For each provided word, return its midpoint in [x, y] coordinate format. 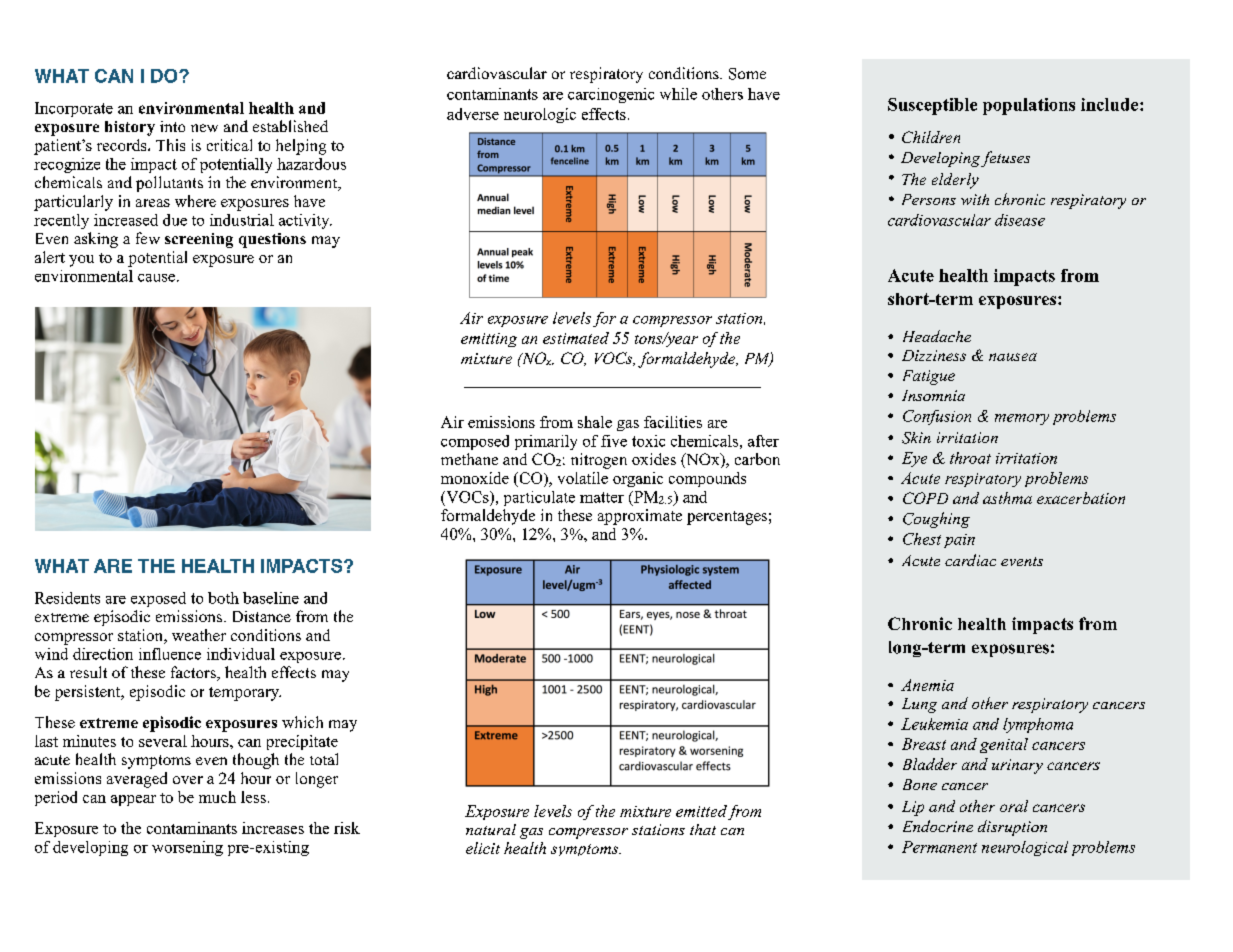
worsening [187, 848]
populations [1029, 106]
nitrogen [599, 461]
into [172, 126]
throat [970, 458]
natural [491, 829]
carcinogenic [611, 95]
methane [469, 459]
